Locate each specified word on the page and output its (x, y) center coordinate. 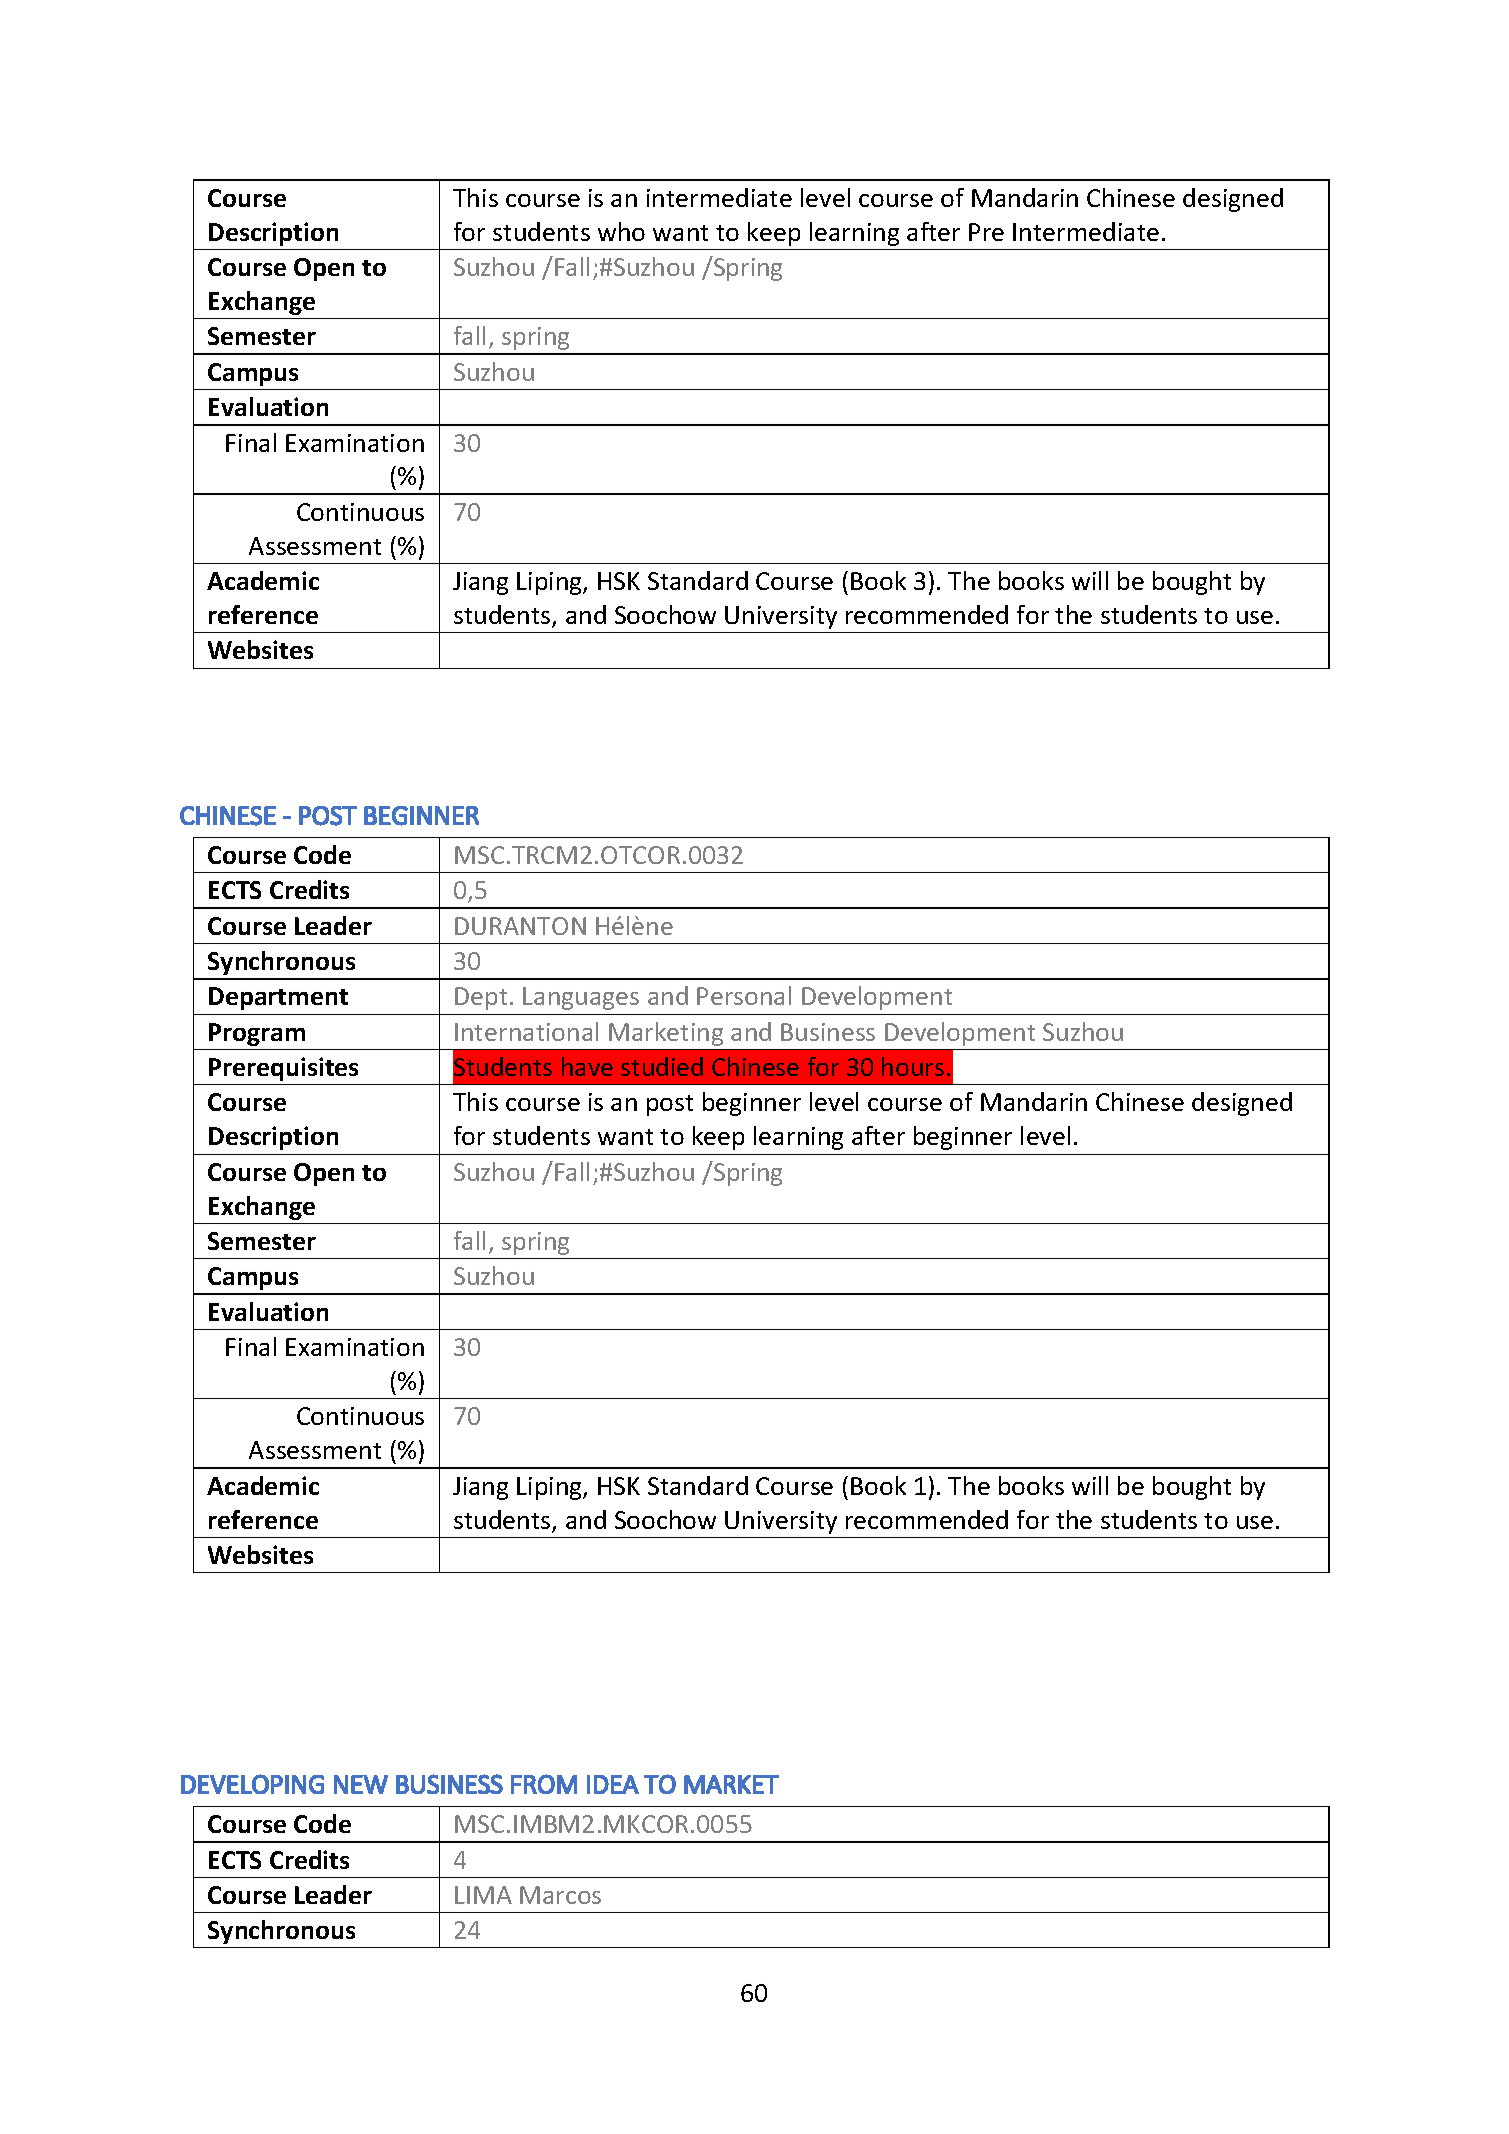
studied (662, 1066)
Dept (481, 998)
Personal (744, 995)
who (621, 231)
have (587, 1066)
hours (913, 1066)
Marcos (560, 1895)
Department (278, 998)
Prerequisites (283, 1069)
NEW (361, 1784)
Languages (581, 998)
